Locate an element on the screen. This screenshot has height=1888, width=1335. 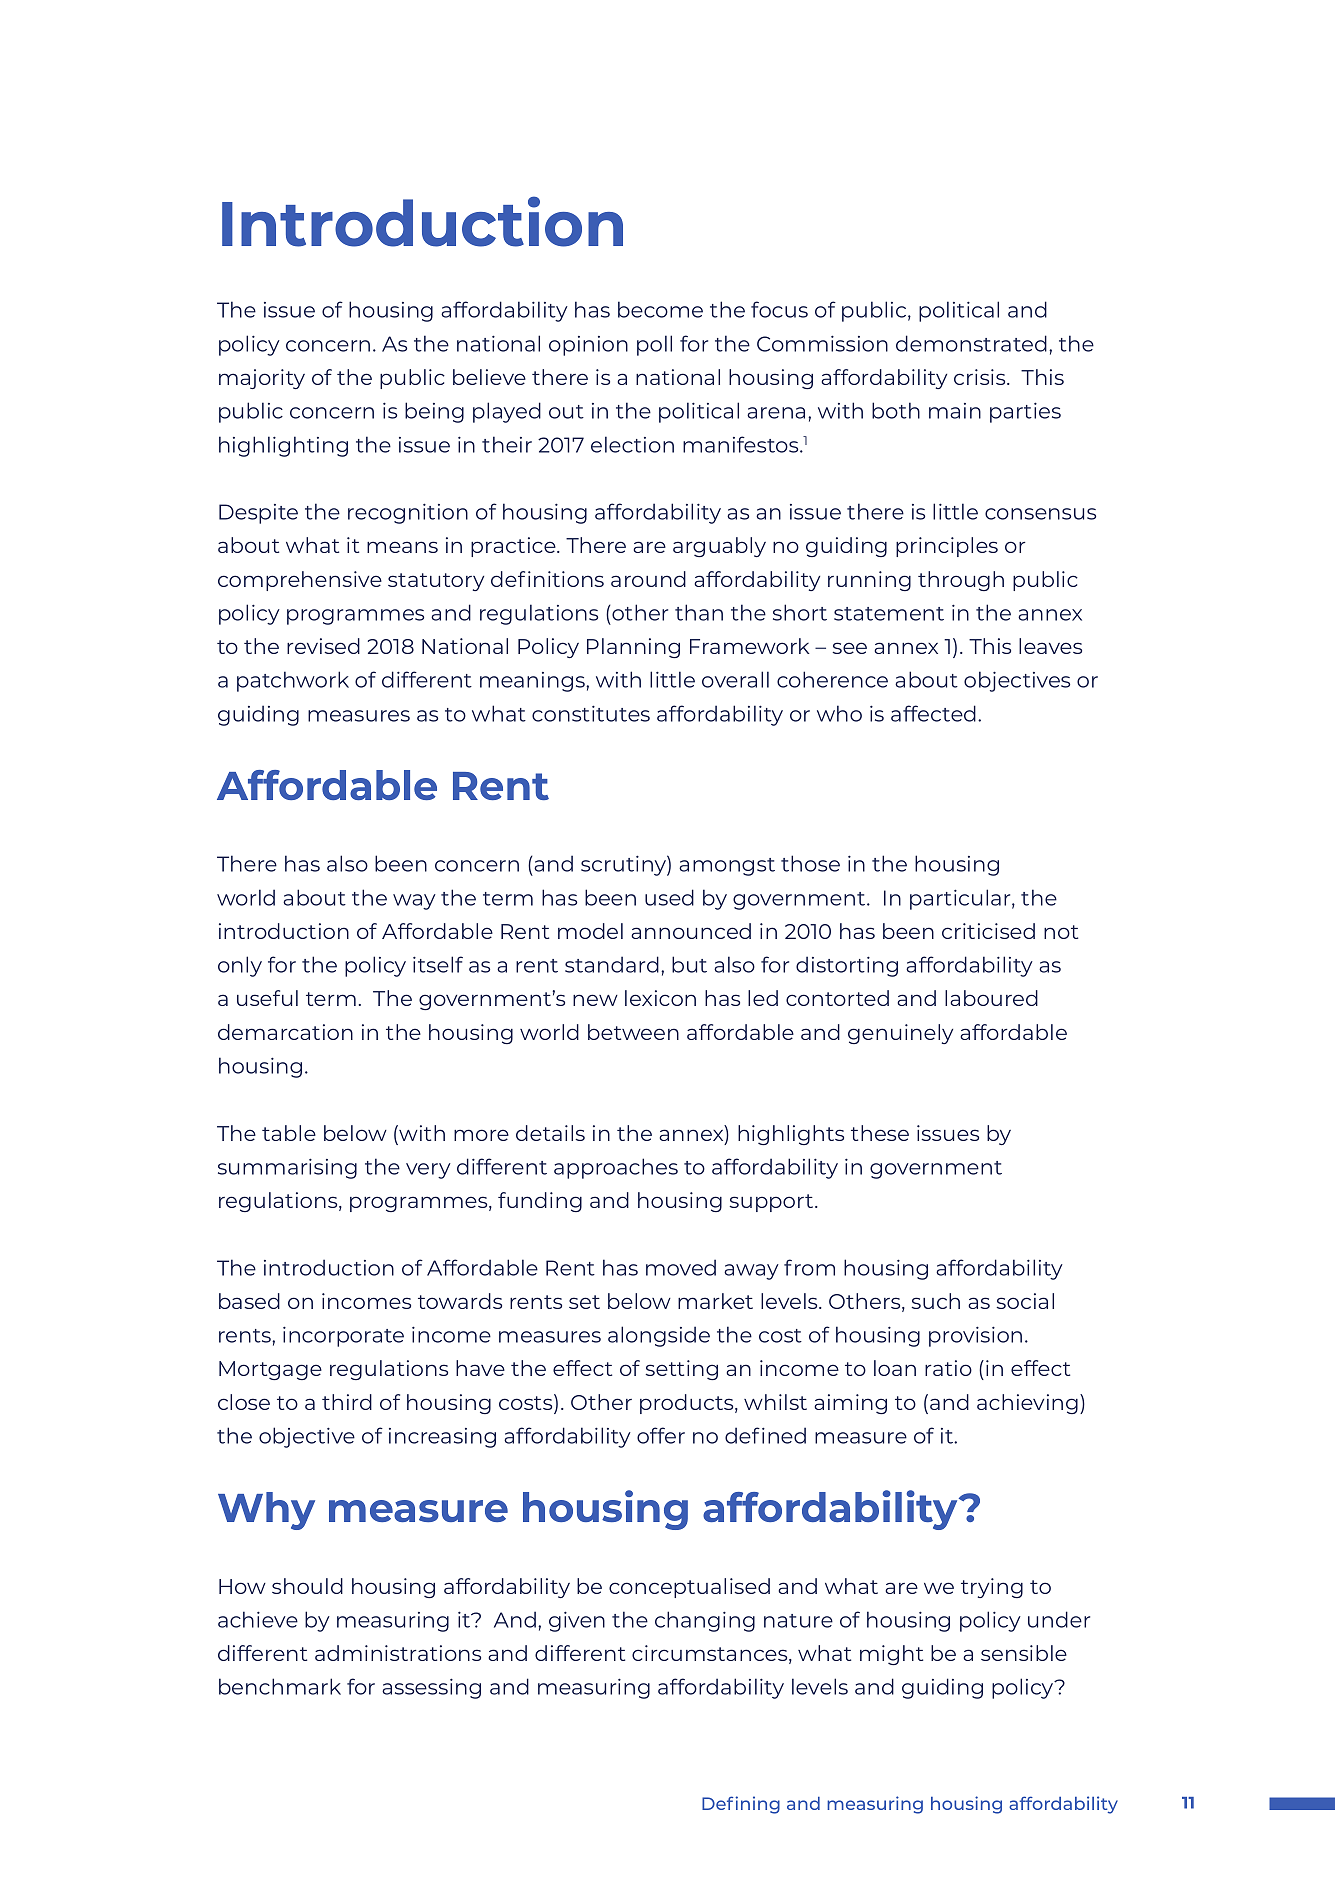
used is located at coordinates (669, 897).
